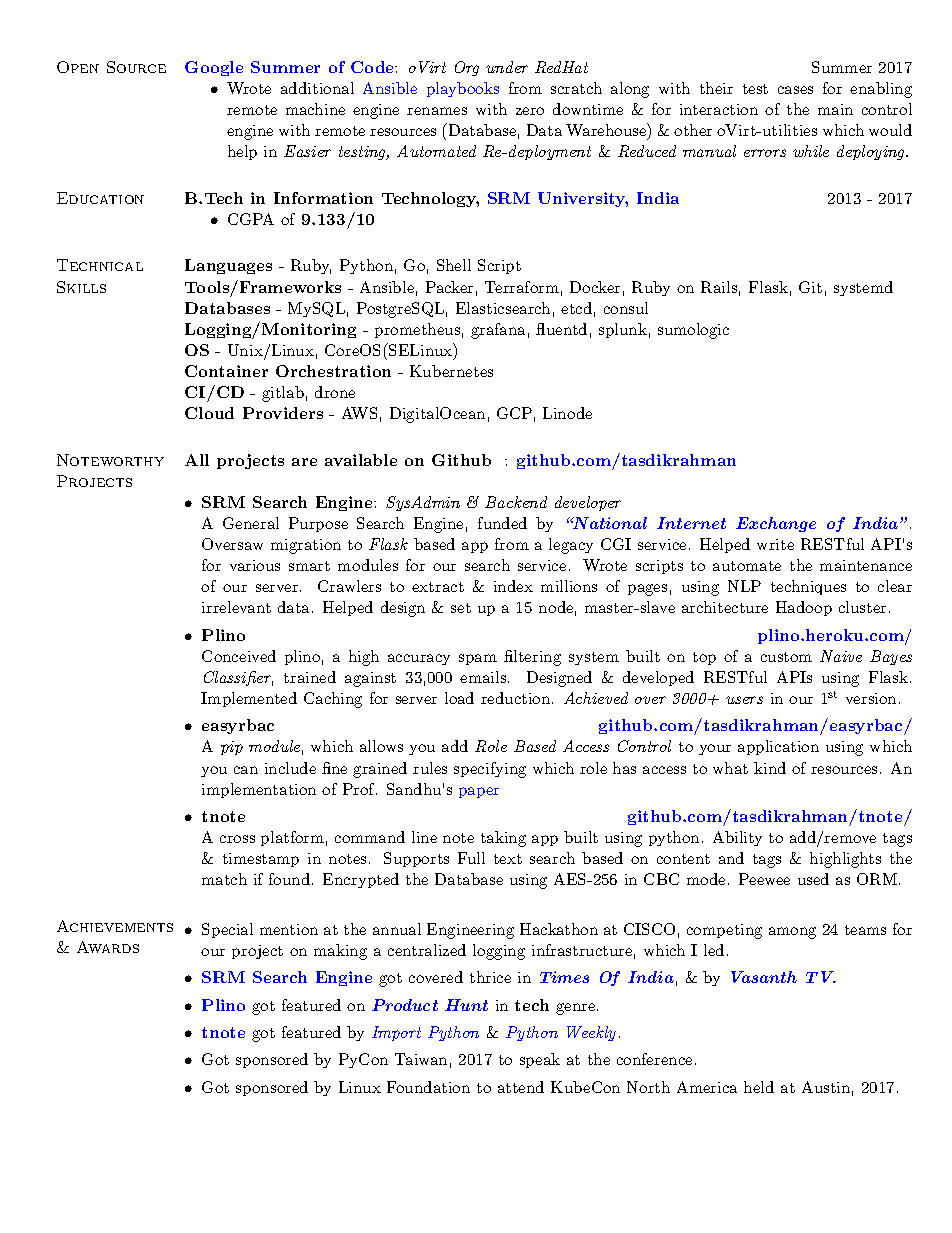 The height and width of the screenshot is (1233, 952). Describe the element at coordinates (795, 90) in the screenshot. I see `cases` at that location.
